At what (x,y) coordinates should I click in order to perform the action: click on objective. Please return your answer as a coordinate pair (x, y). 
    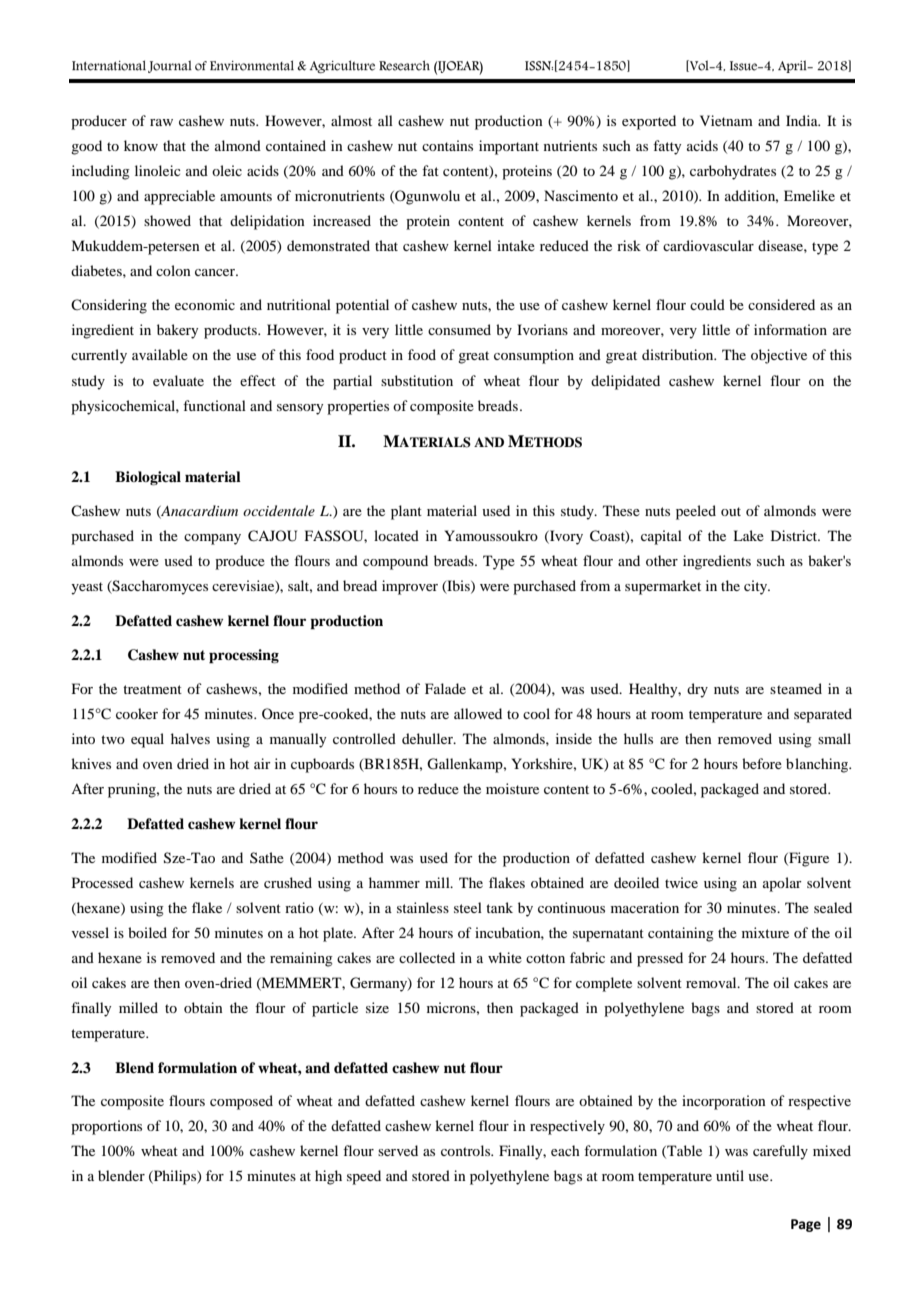
    Looking at the image, I should click on (779, 356).
